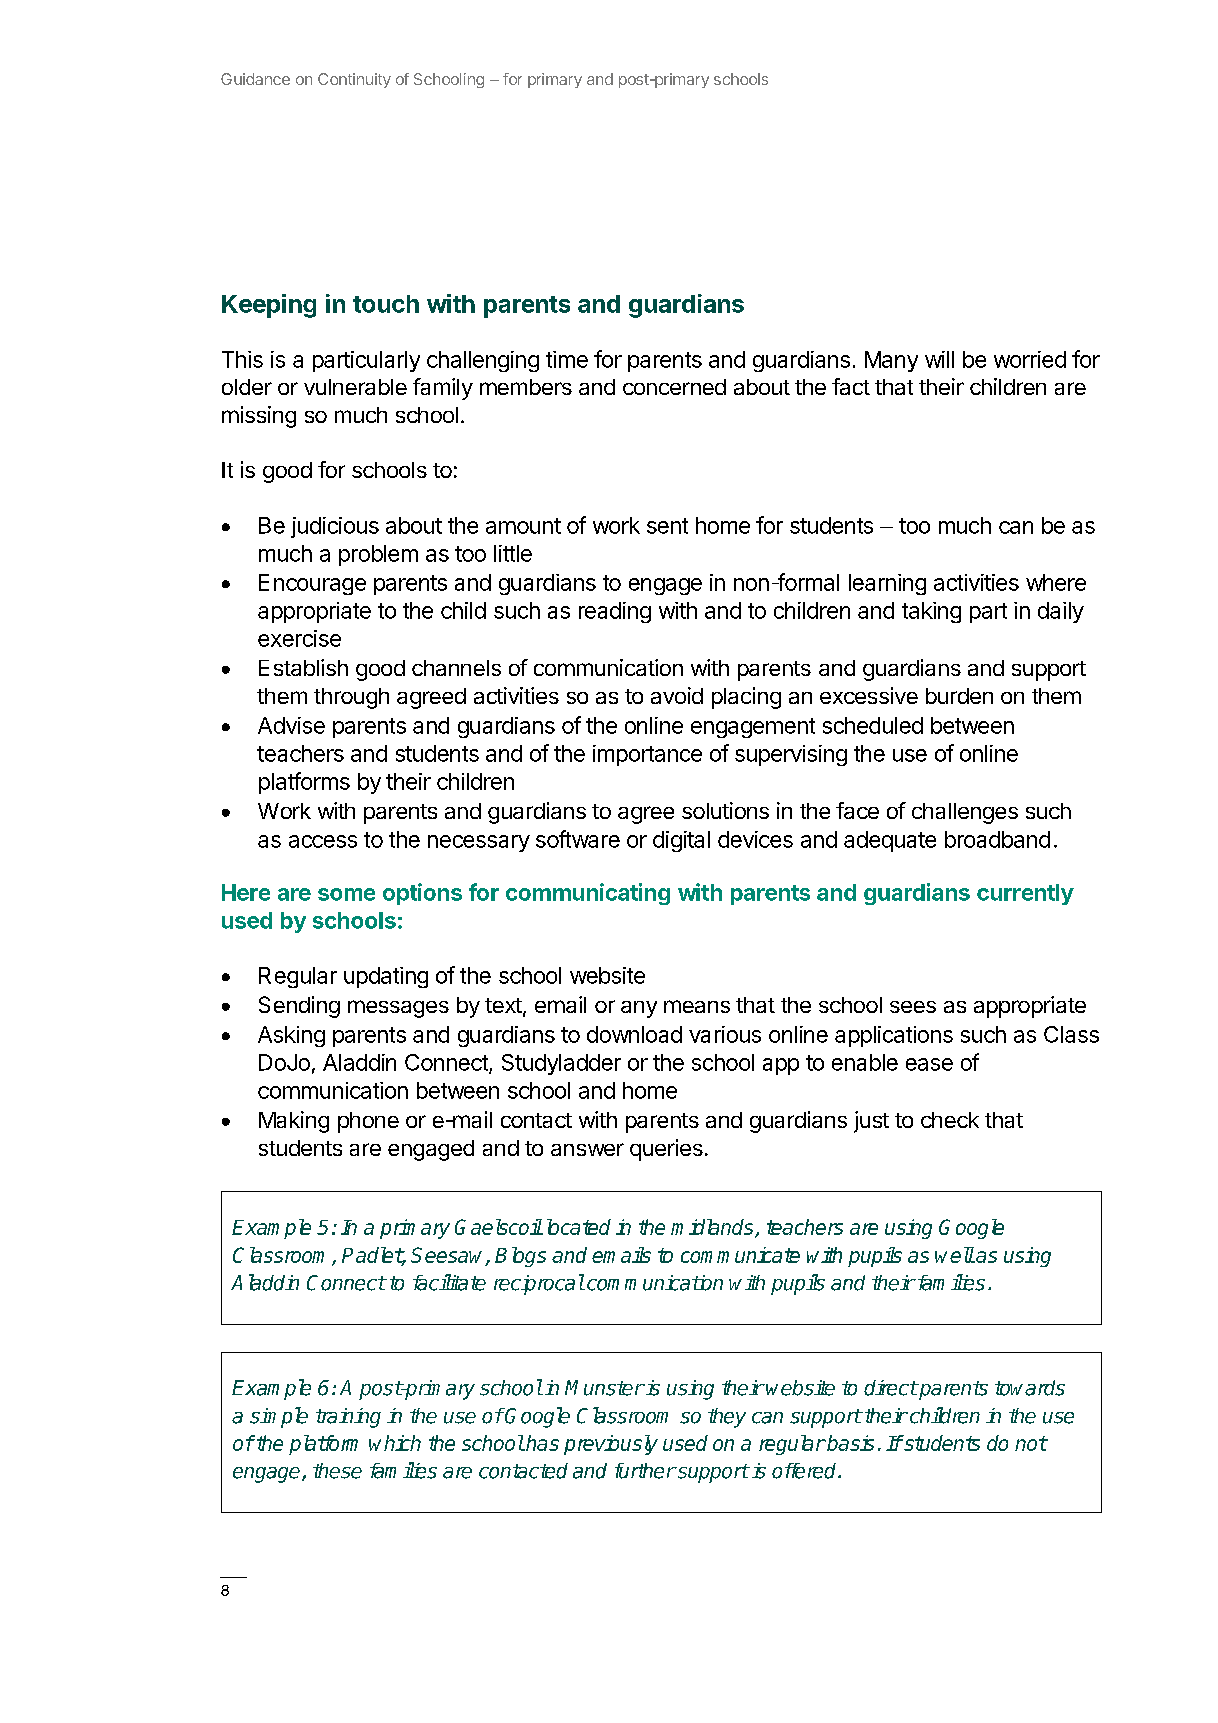 The image size is (1218, 1723). What do you see at coordinates (348, 1418) in the screenshot?
I see `training` at bounding box center [348, 1418].
